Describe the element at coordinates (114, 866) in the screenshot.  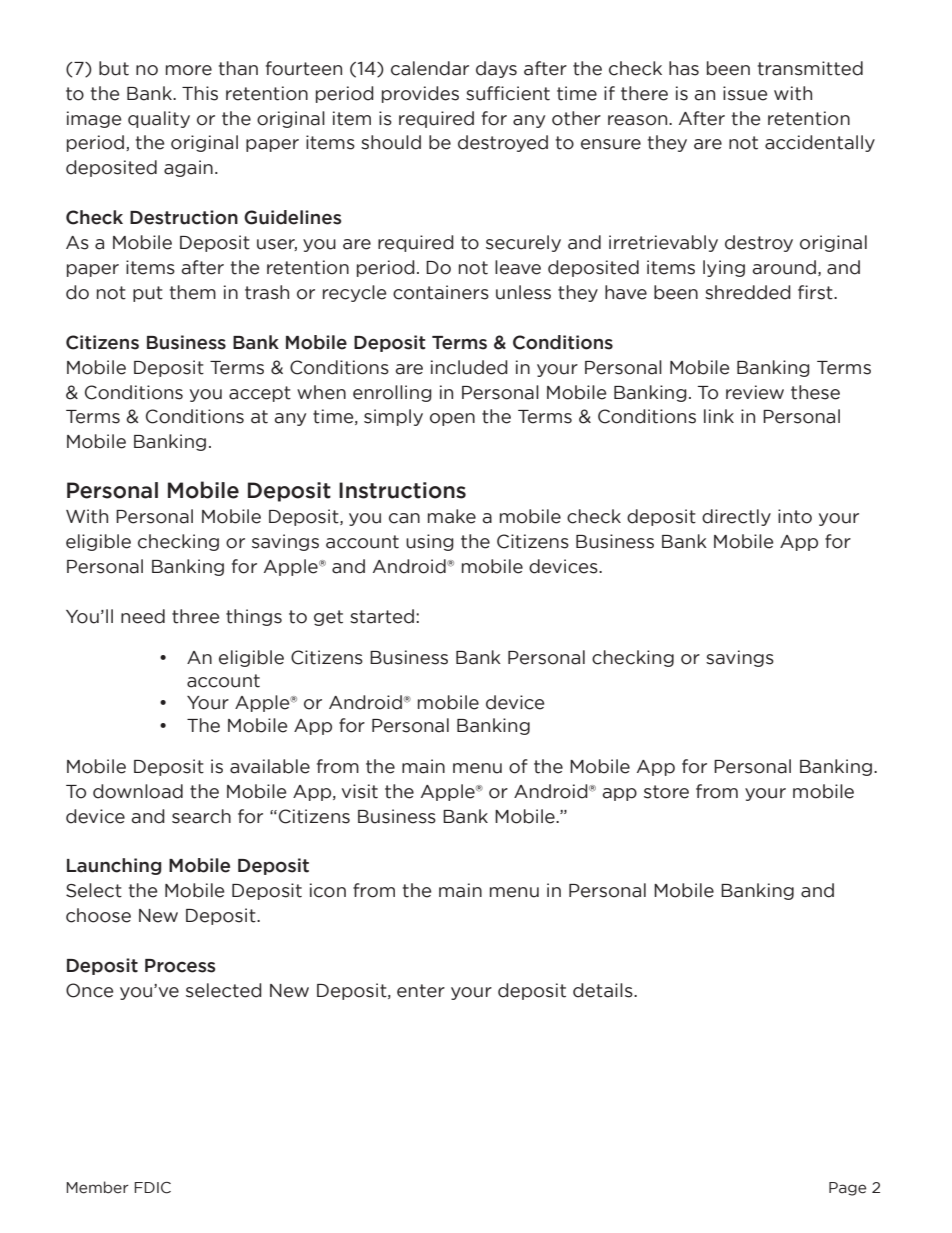
I see `Launching` at that location.
